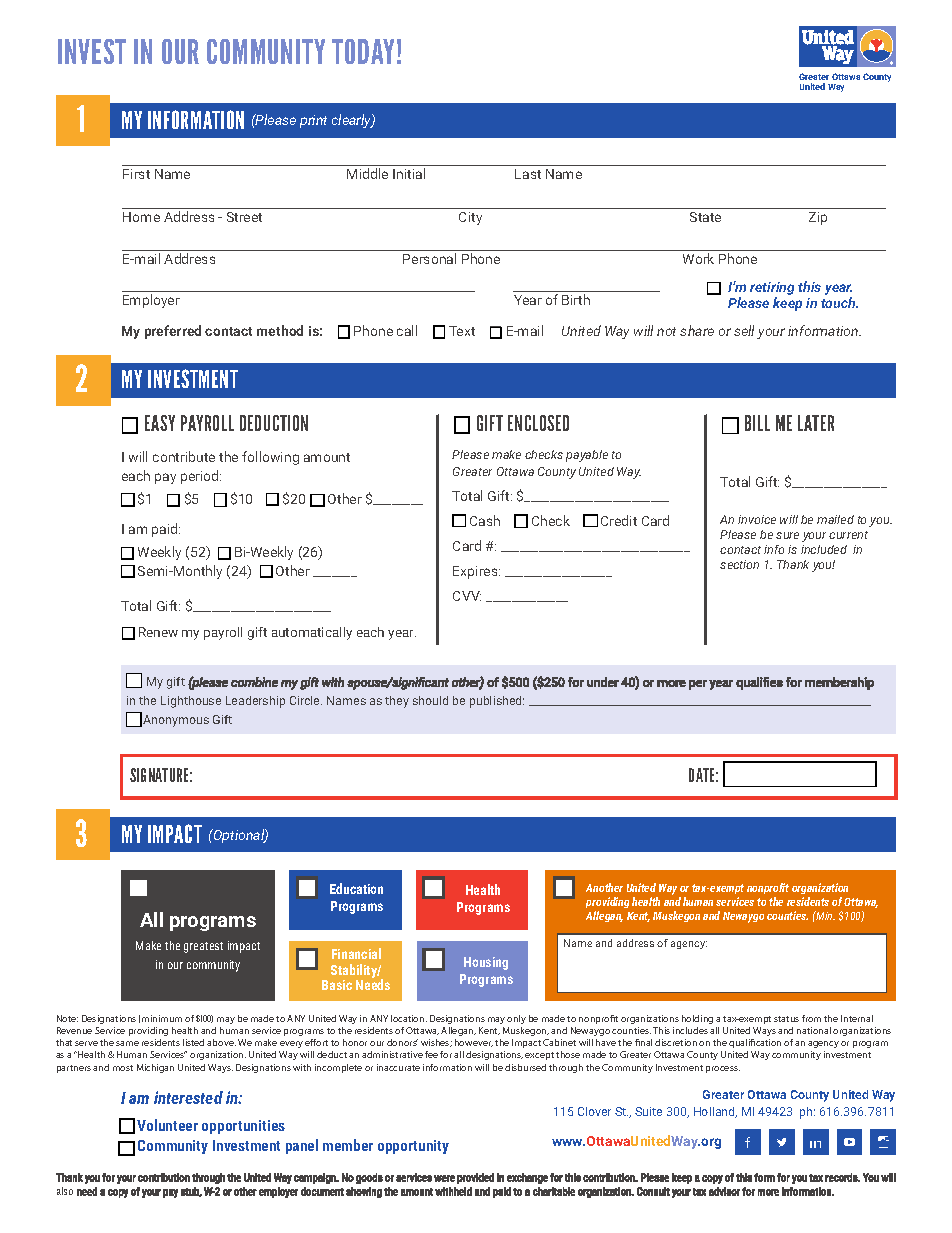  Describe the element at coordinates (715, 1112) in the page. I see `Holland` at that location.
